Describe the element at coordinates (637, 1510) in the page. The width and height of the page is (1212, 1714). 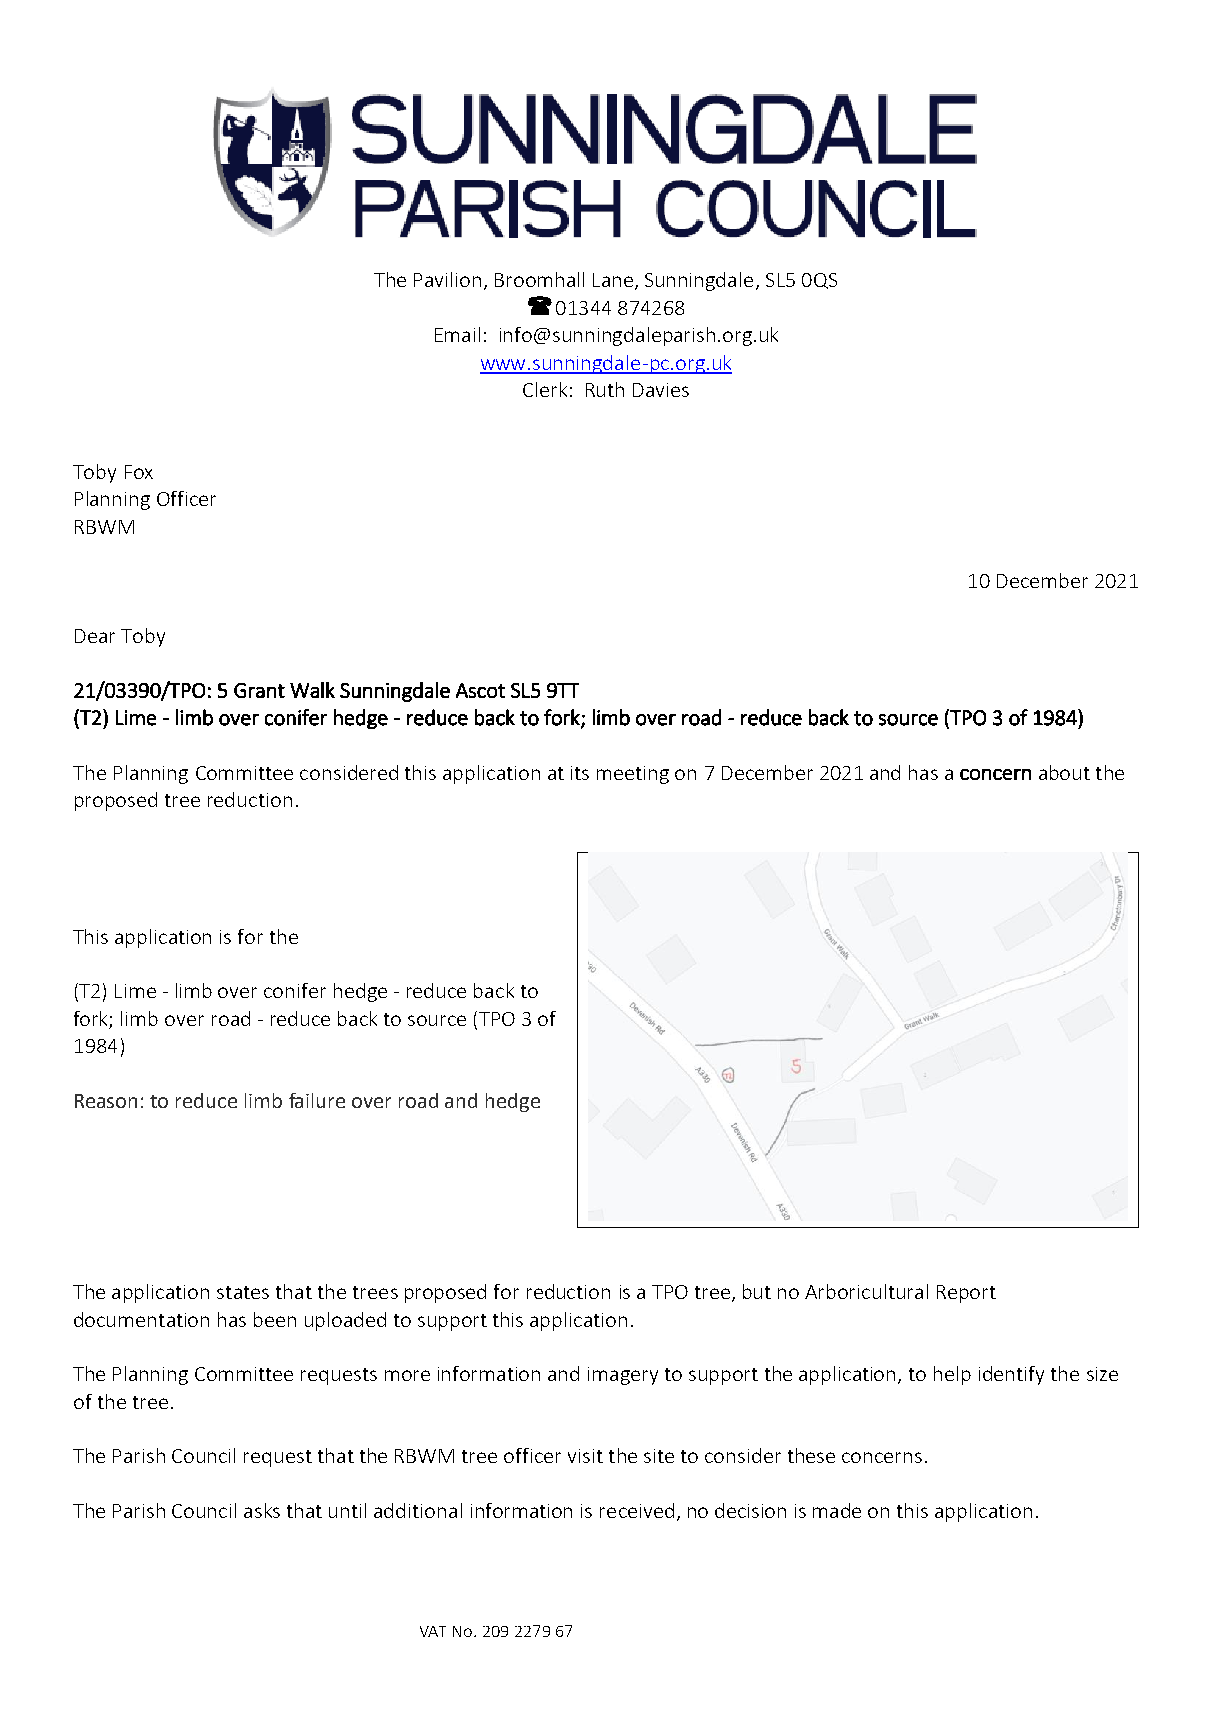
I see `received` at that location.
